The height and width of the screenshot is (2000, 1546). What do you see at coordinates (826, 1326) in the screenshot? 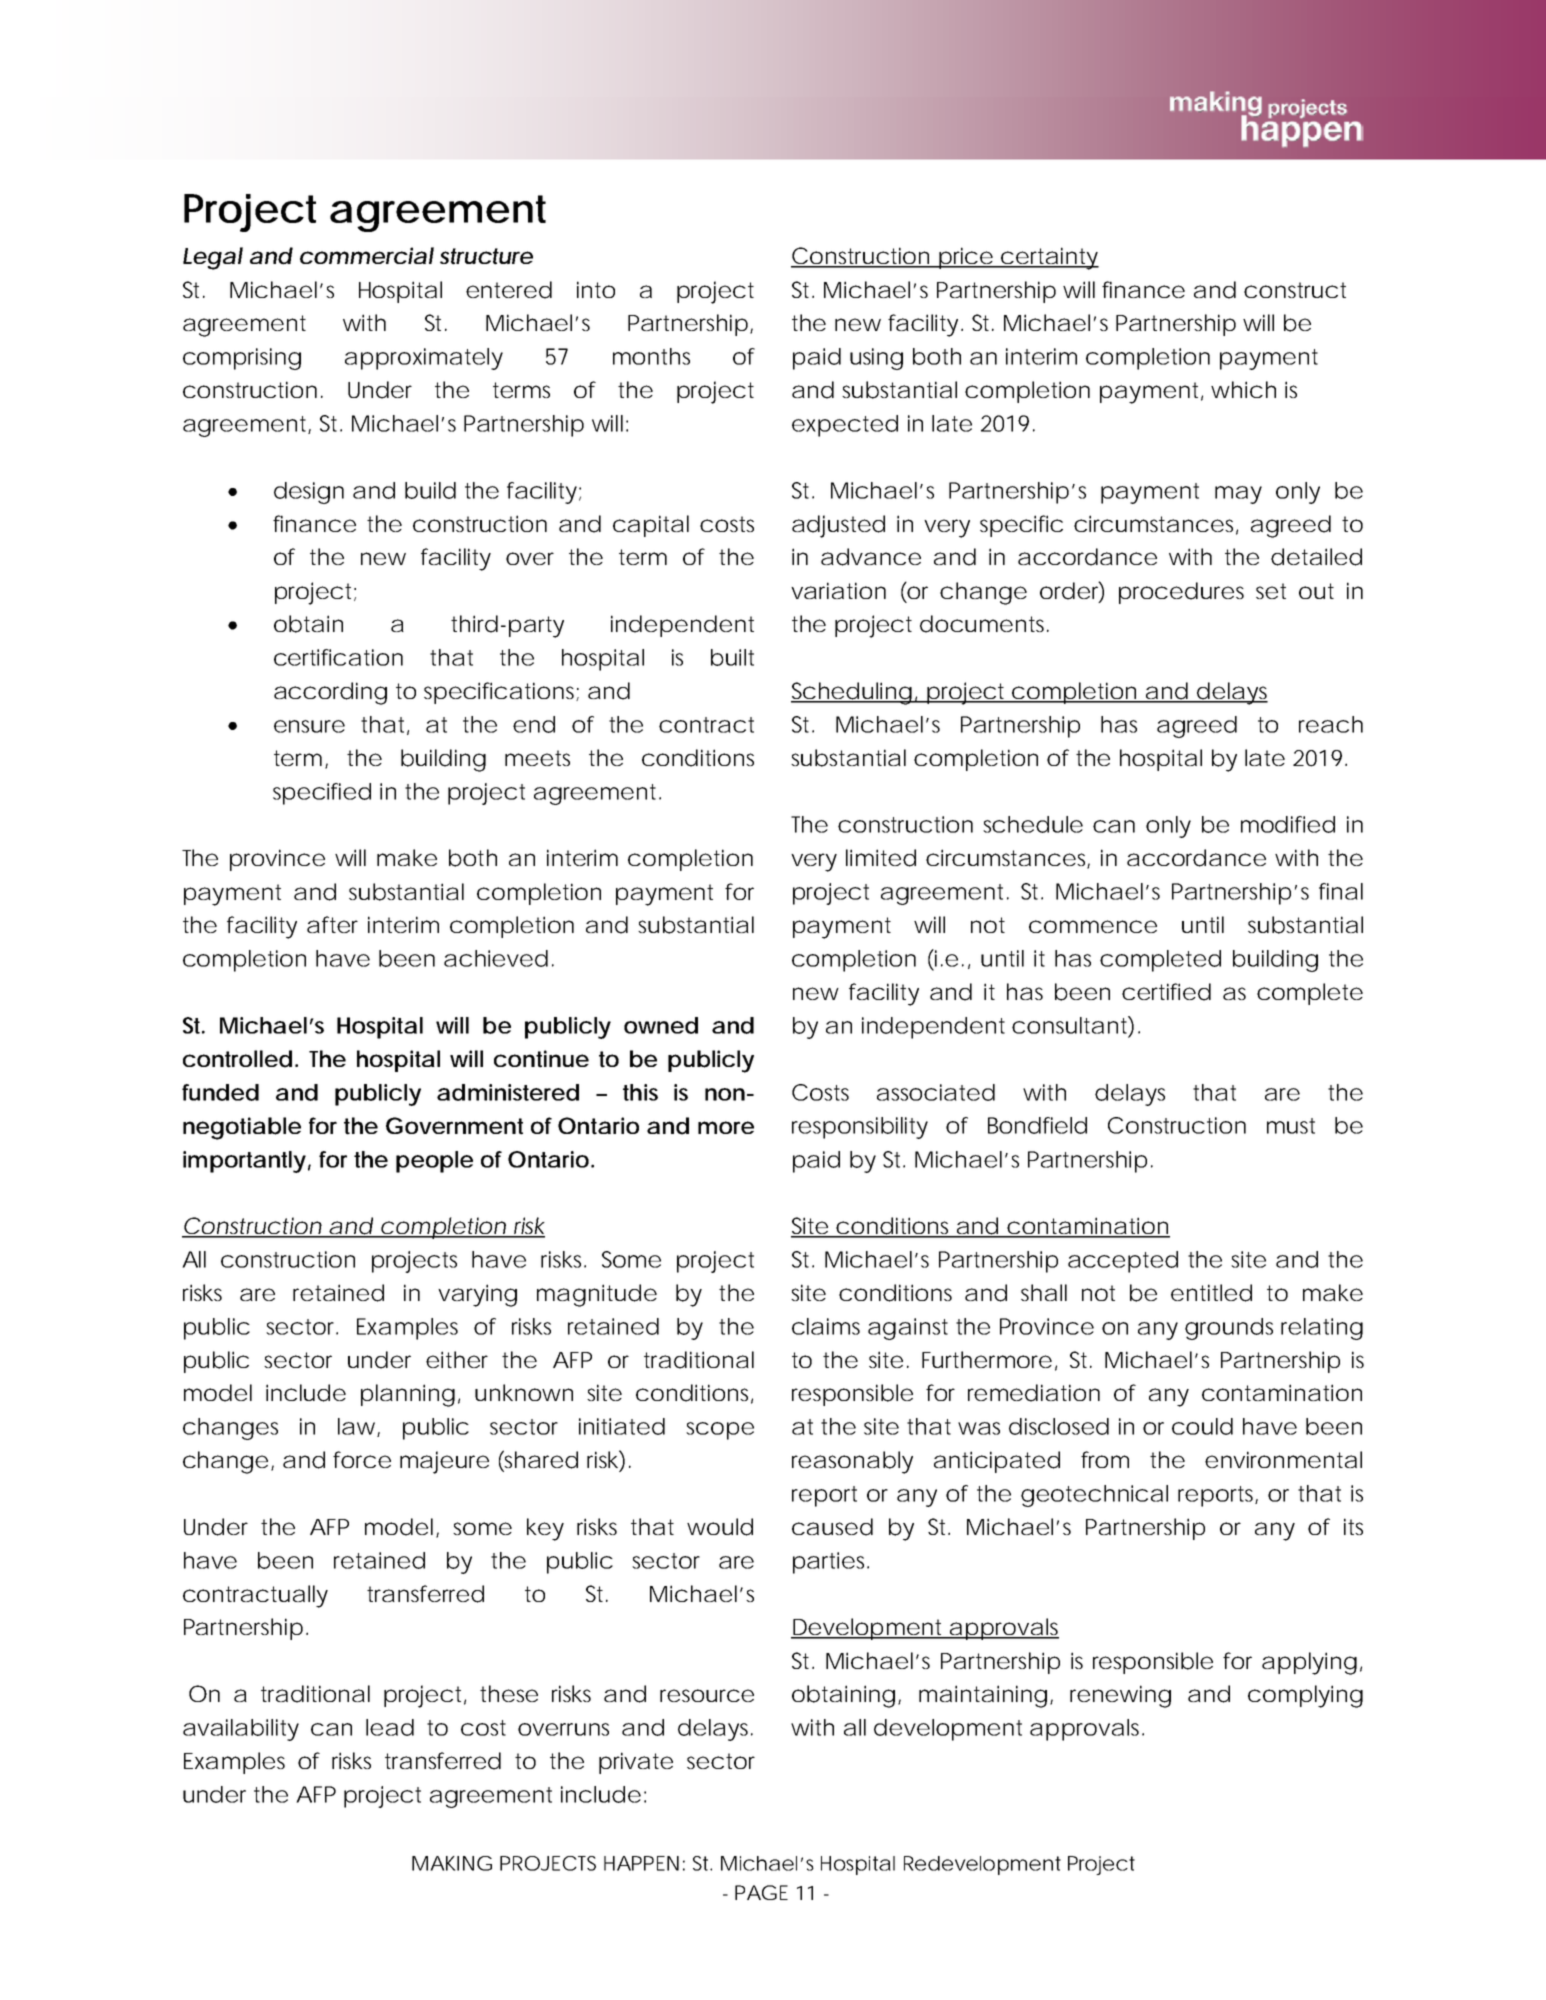
I see `claims` at bounding box center [826, 1326].
